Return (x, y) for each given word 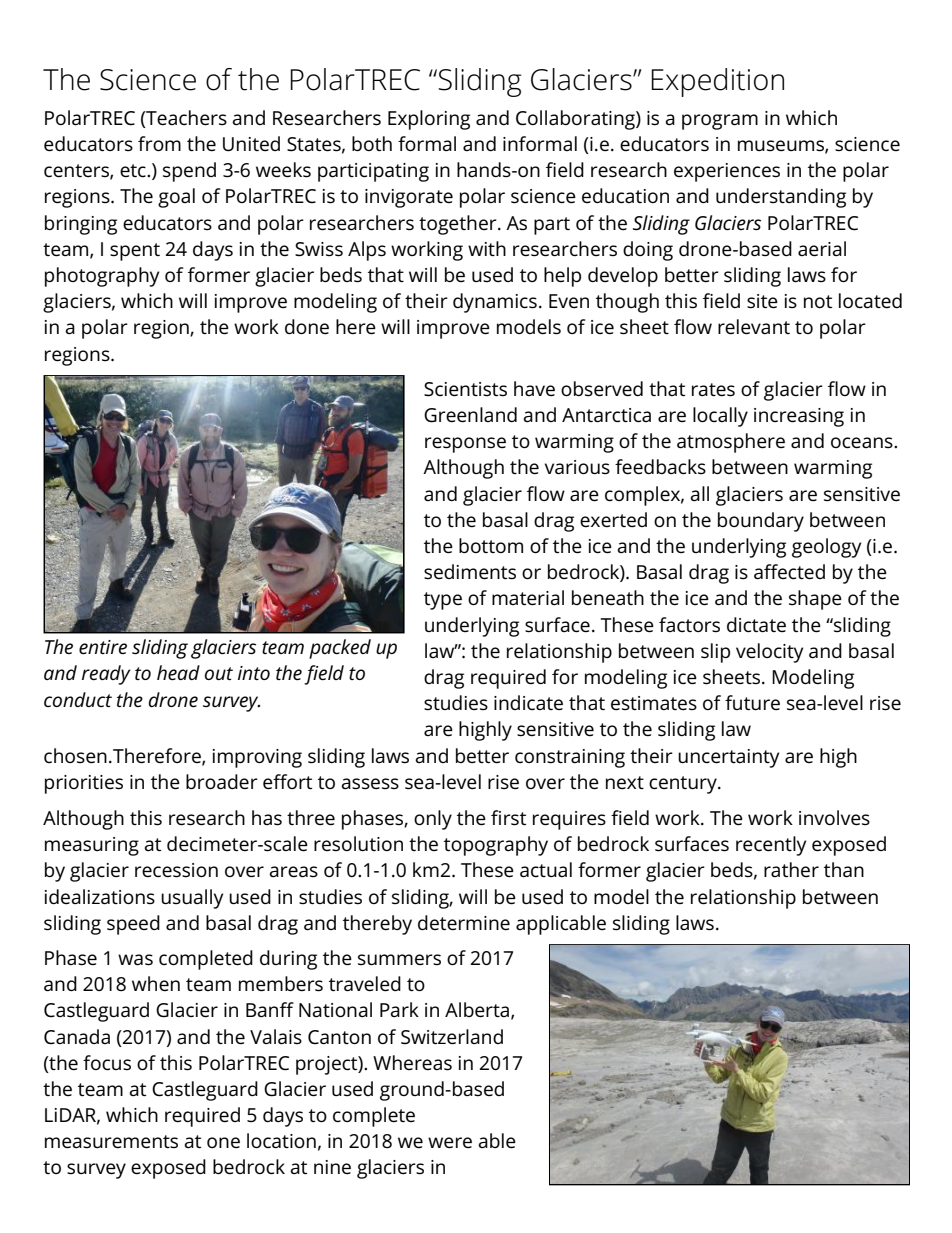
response (465, 445)
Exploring (429, 120)
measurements (111, 1142)
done (307, 326)
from (159, 143)
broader (222, 782)
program (720, 122)
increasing (799, 417)
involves (834, 818)
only (433, 820)
